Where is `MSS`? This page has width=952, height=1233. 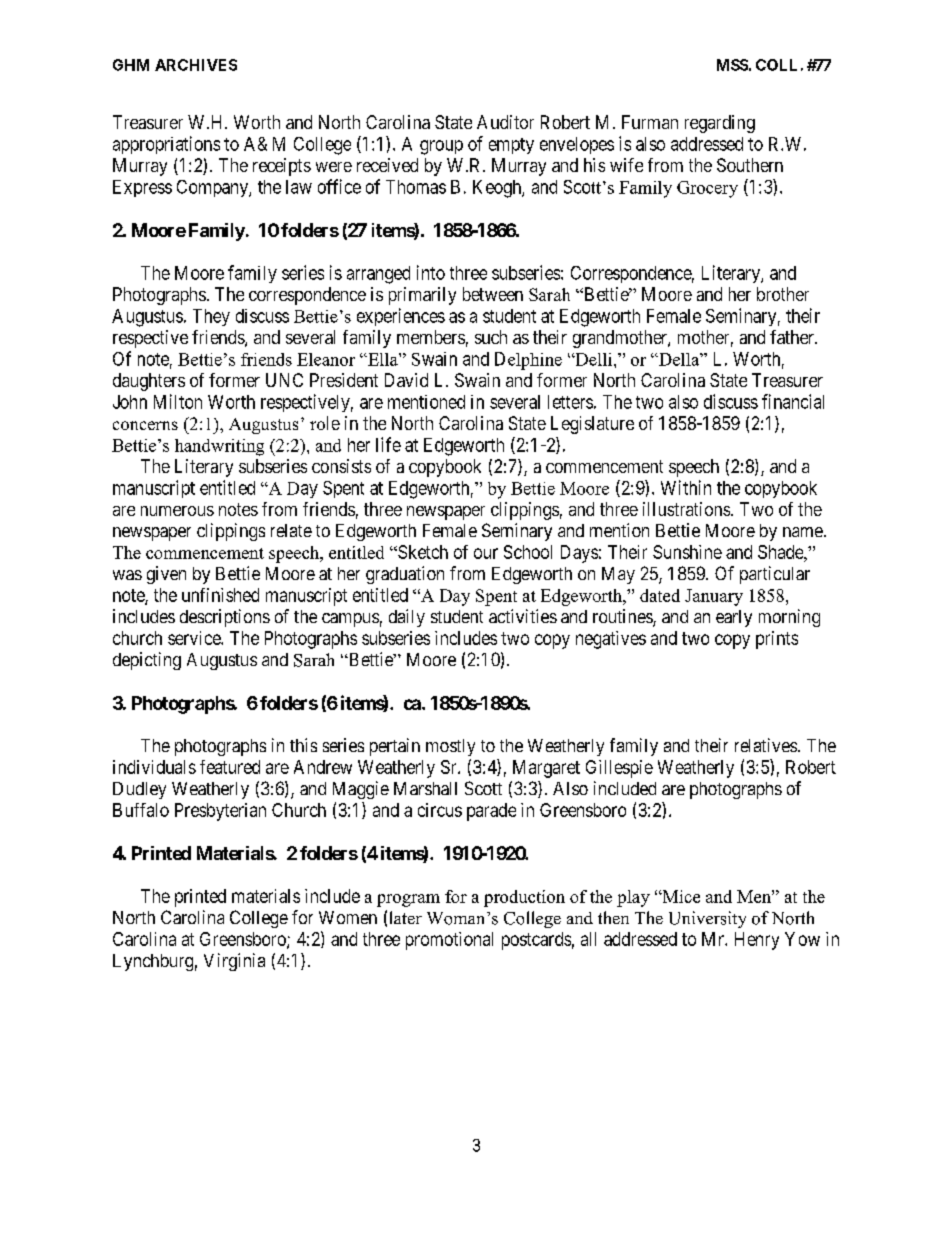
MSS is located at coordinates (732, 65).
